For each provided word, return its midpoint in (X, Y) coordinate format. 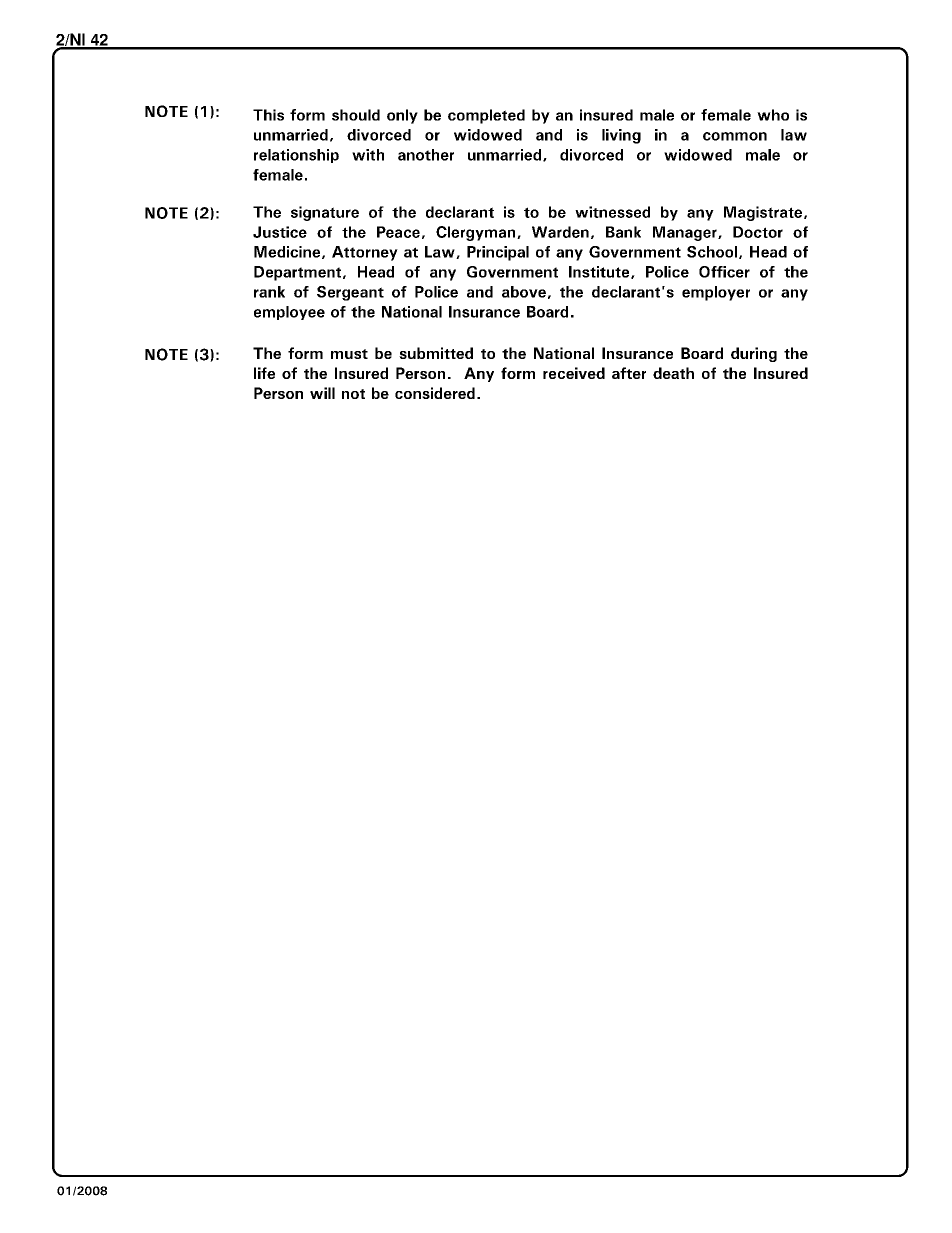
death (673, 373)
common (735, 136)
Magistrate (763, 213)
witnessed (612, 212)
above (524, 292)
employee (289, 313)
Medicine (287, 252)
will (322, 393)
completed (486, 116)
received (574, 373)
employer (716, 293)
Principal (498, 253)
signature (325, 213)
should (356, 115)
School (712, 252)
